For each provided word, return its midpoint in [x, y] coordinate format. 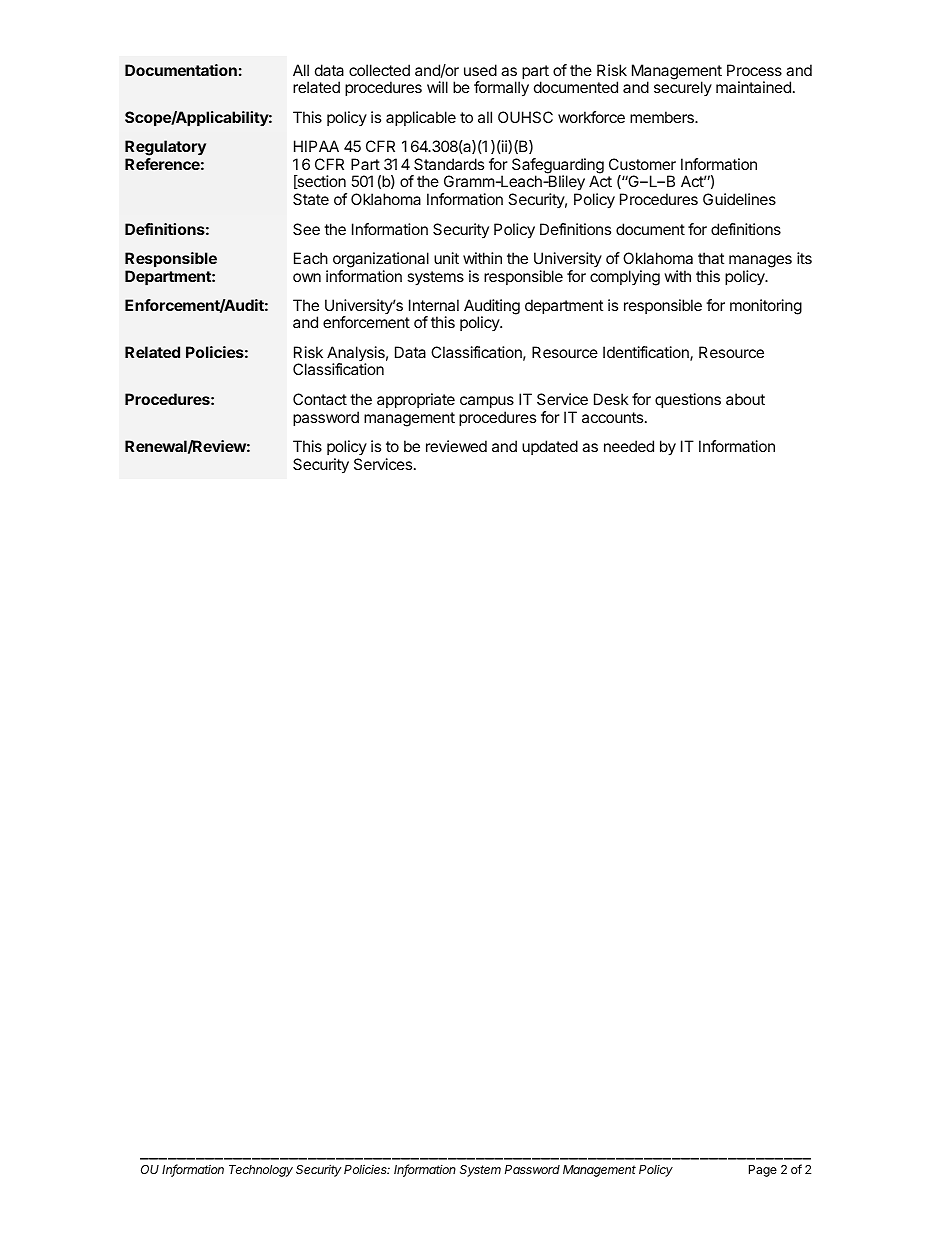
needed [629, 446]
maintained [753, 87]
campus [487, 402]
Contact [320, 399]
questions [688, 400]
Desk [611, 399]
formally [501, 89]
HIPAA [316, 146]
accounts [614, 417]
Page [763, 1171]
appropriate [416, 400]
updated [550, 447]
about [745, 399]
